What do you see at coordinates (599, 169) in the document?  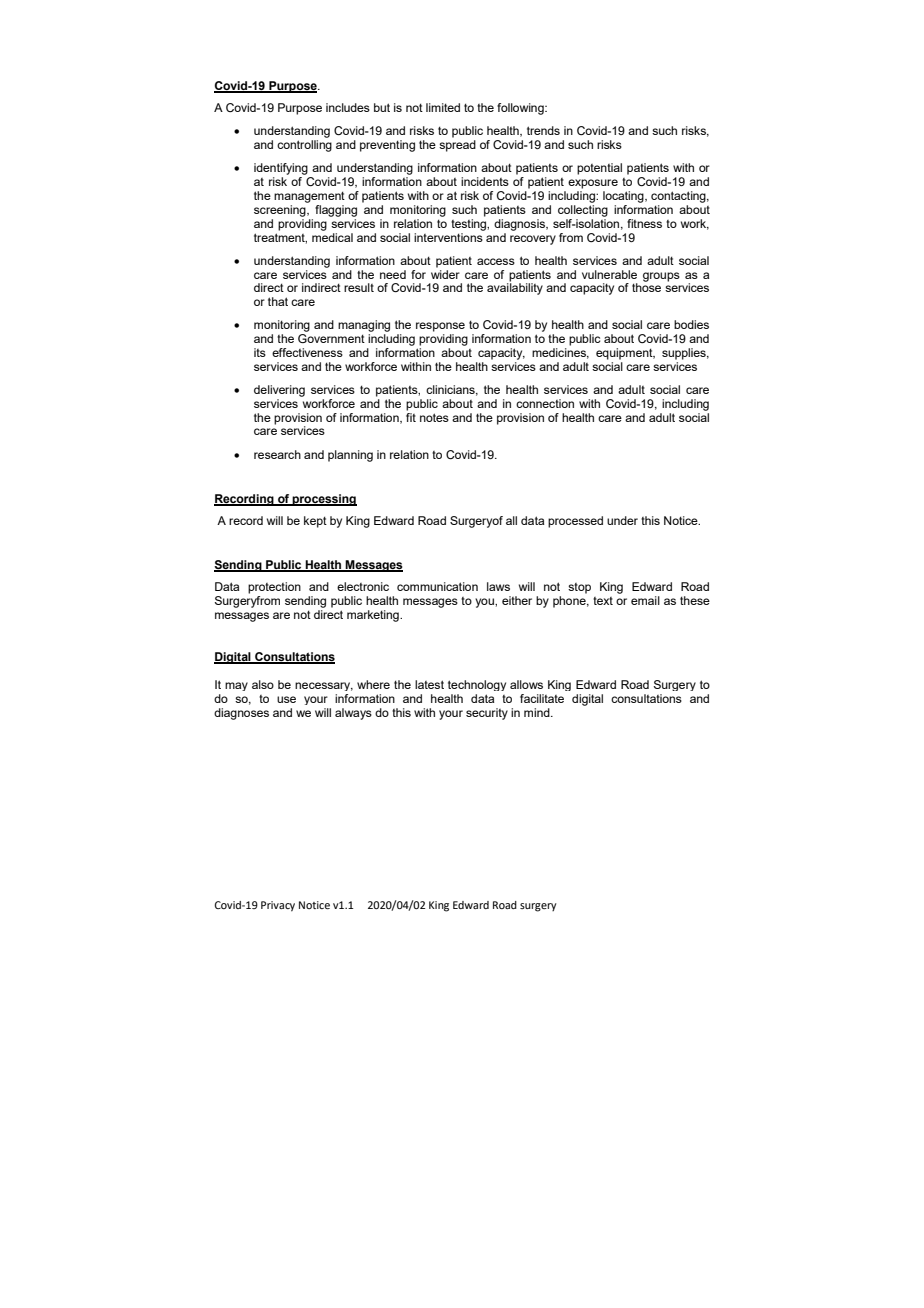 I see `potential` at bounding box center [599, 169].
